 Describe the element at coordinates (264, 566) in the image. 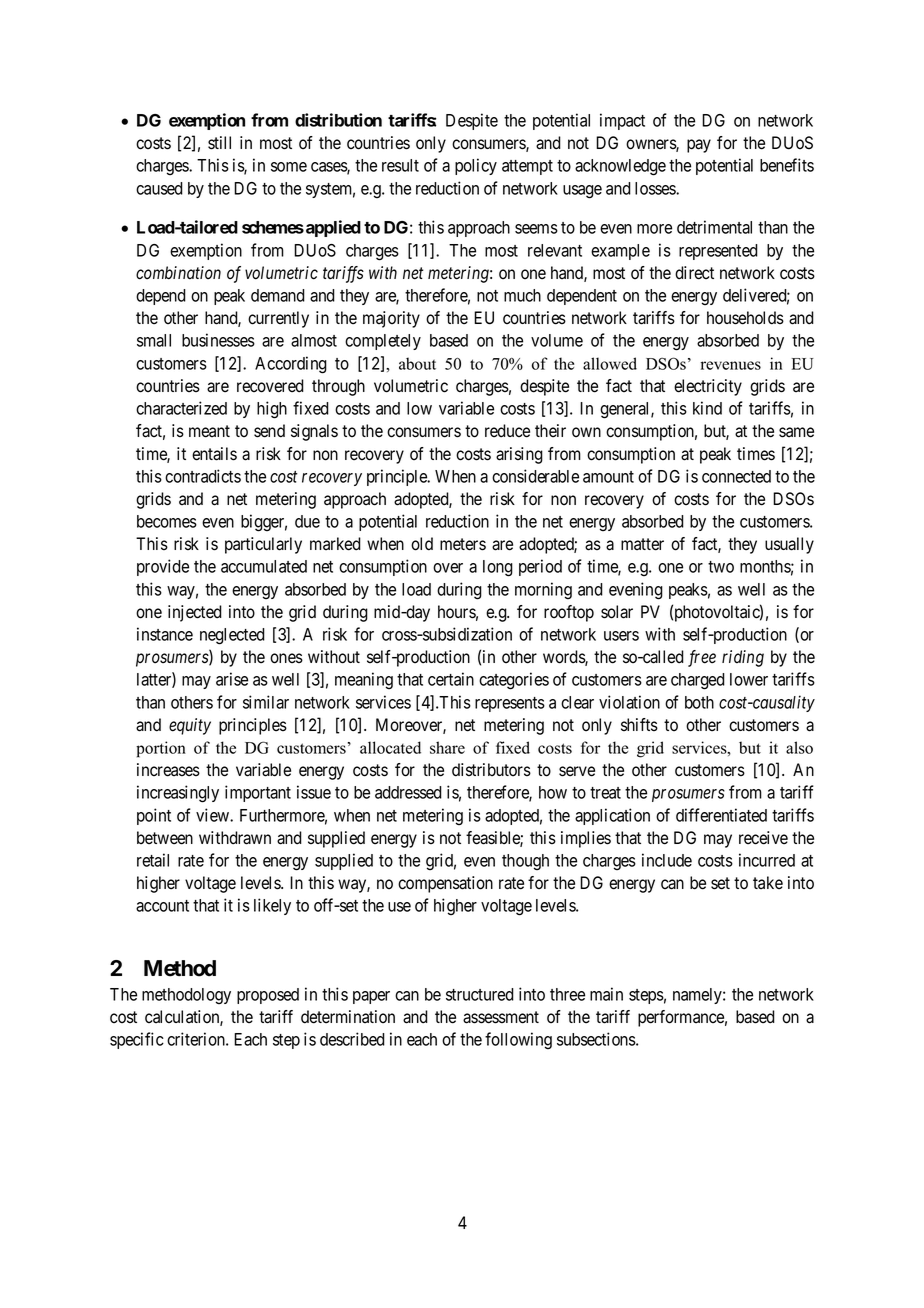

I see `accumulated` at that location.
